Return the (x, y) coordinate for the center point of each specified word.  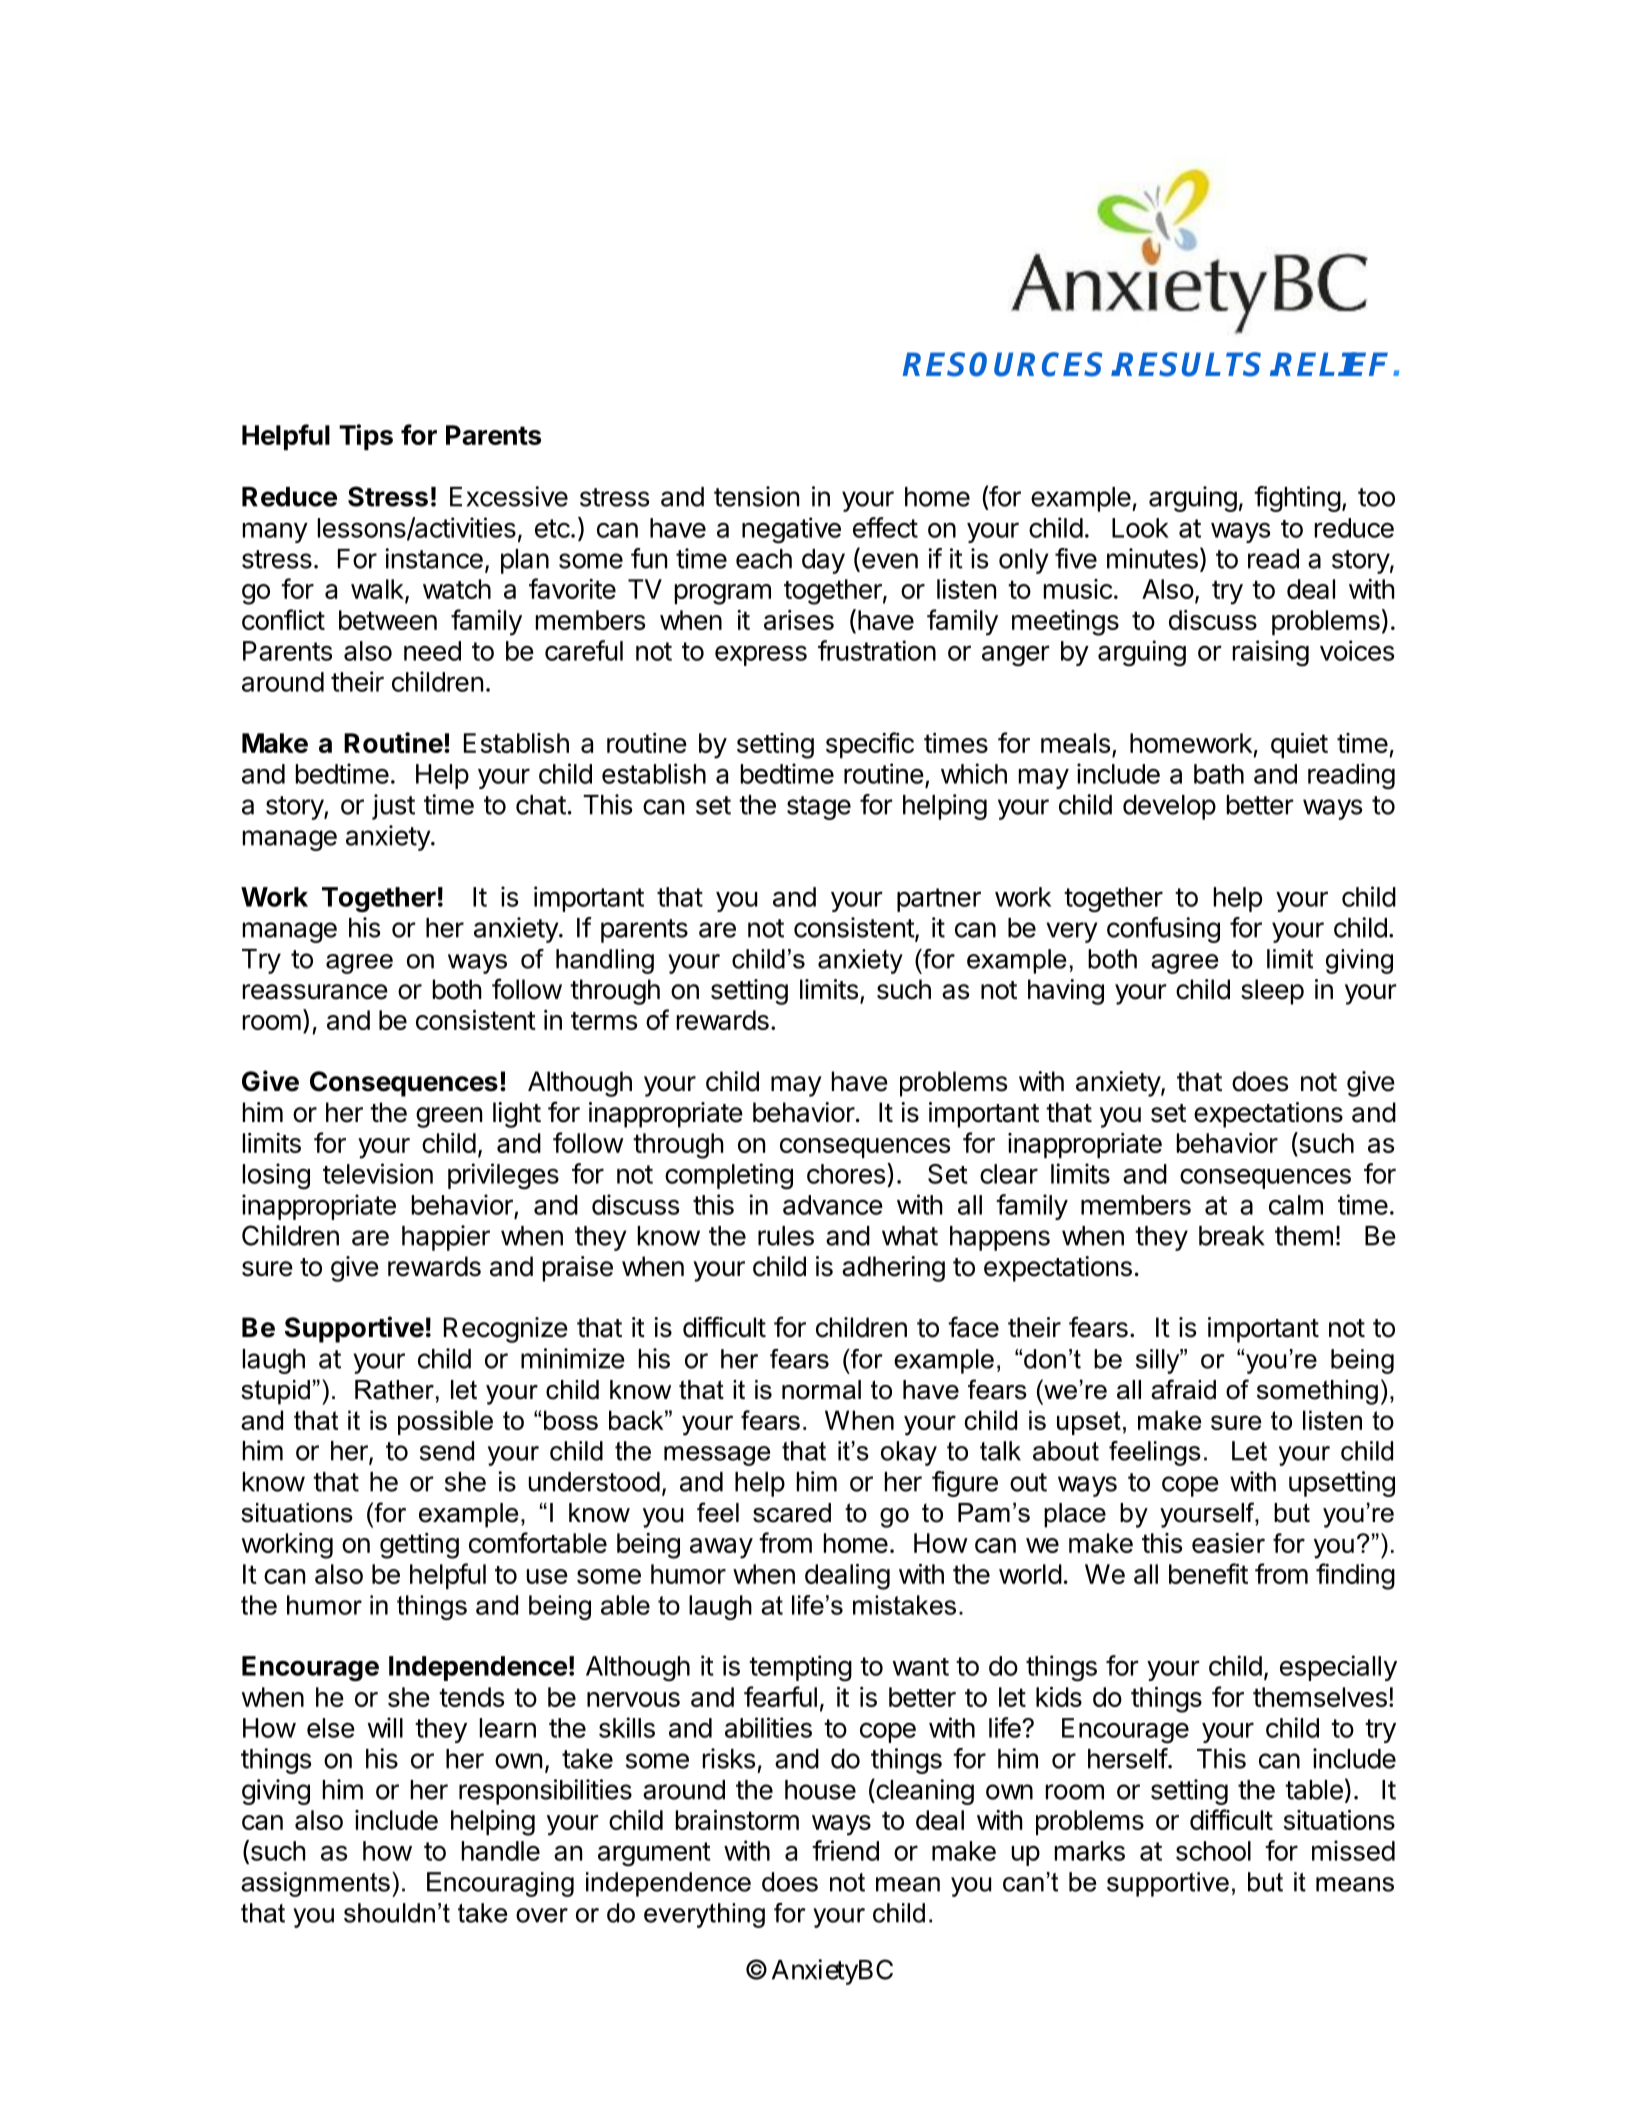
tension (756, 496)
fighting (1297, 499)
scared (792, 1513)
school (1213, 1851)
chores (846, 1174)
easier (1228, 1543)
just (393, 807)
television (378, 1173)
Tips (366, 437)
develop (1169, 807)
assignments (315, 1884)
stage (819, 808)
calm (1296, 1205)
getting (419, 1546)
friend (845, 1850)
